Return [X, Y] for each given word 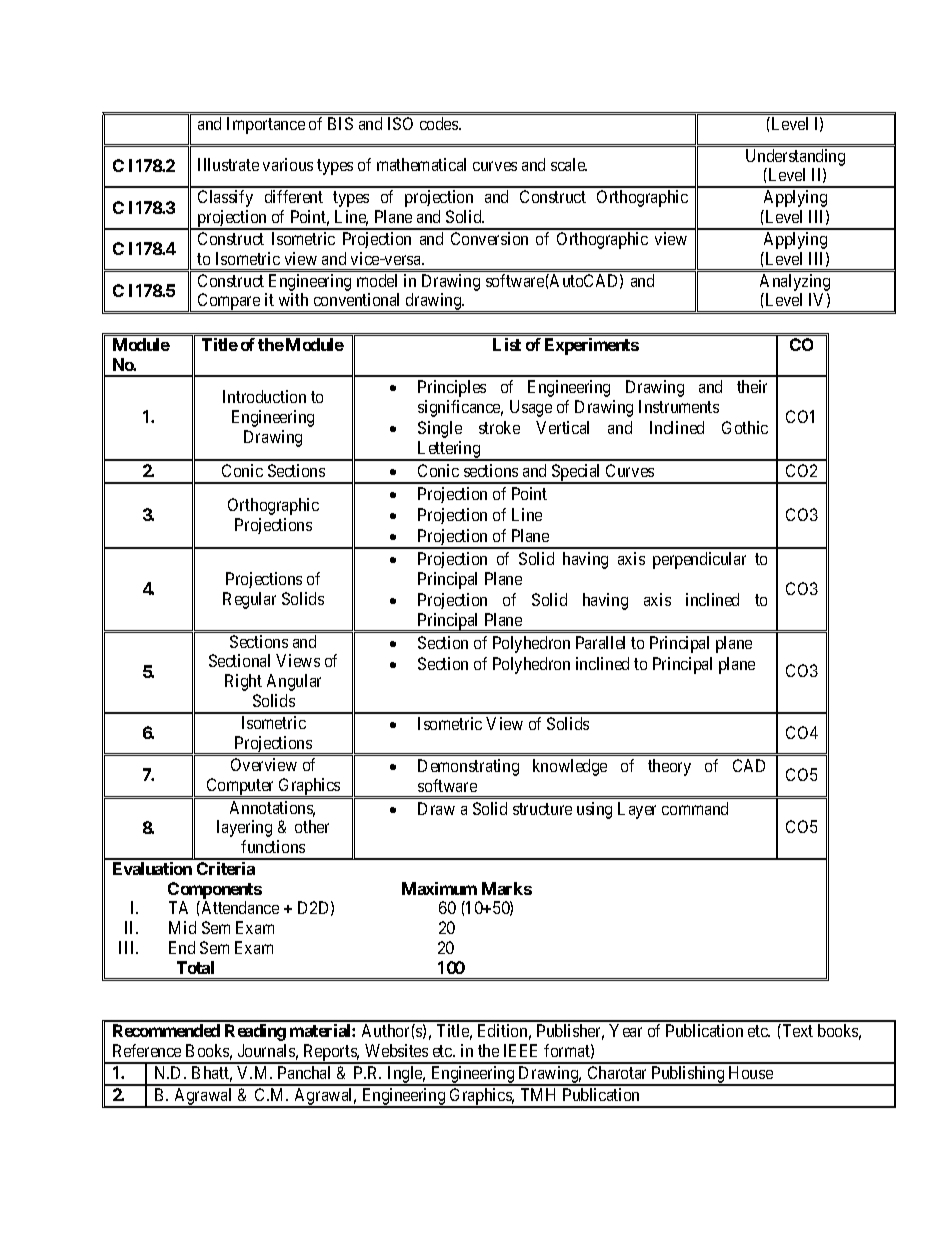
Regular [249, 600]
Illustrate [228, 164]
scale [569, 164]
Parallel [600, 642]
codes [440, 123]
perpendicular [699, 560]
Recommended [166, 1030]
